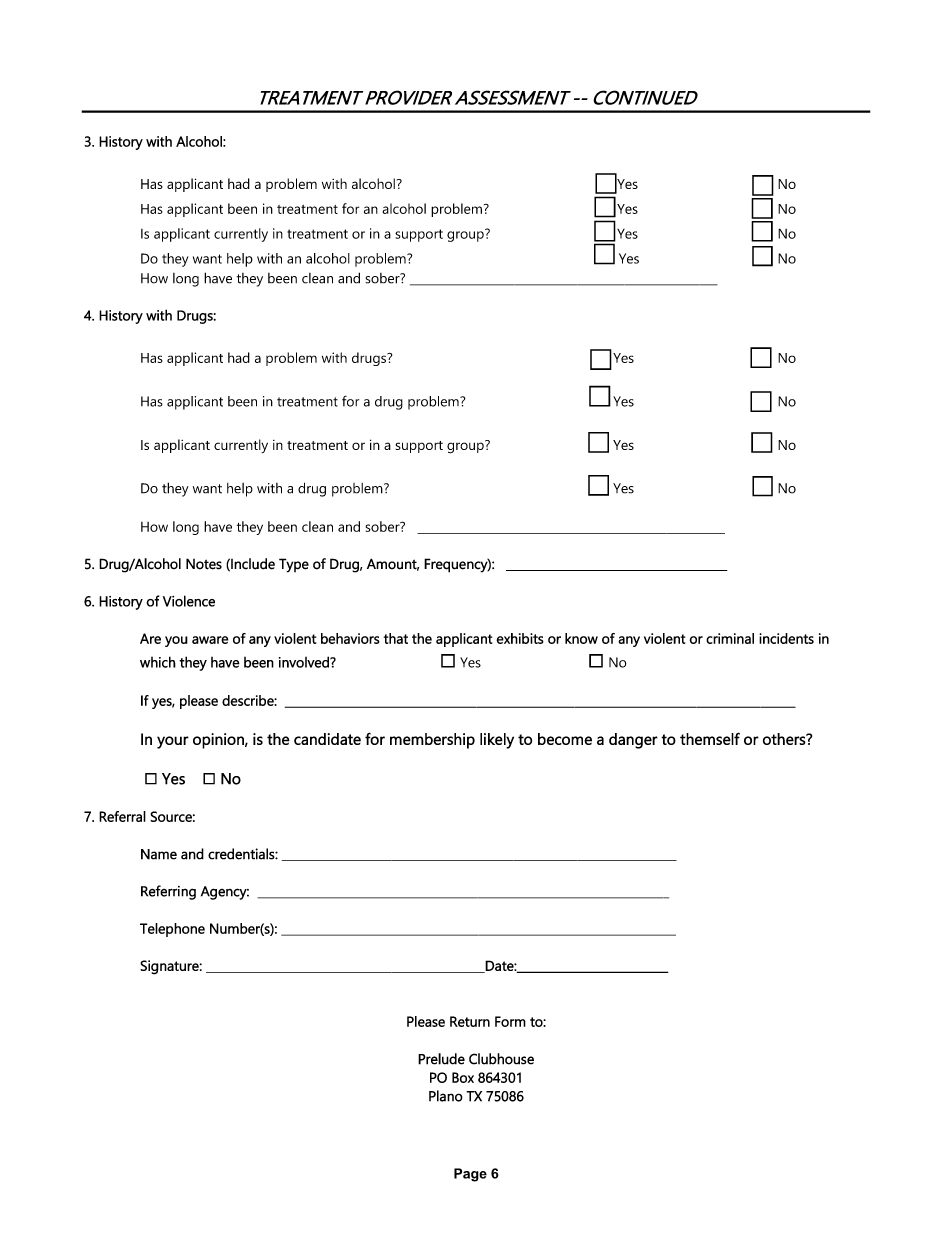 This page has width=952, height=1233. I want to click on Telephone, so click(172, 930).
